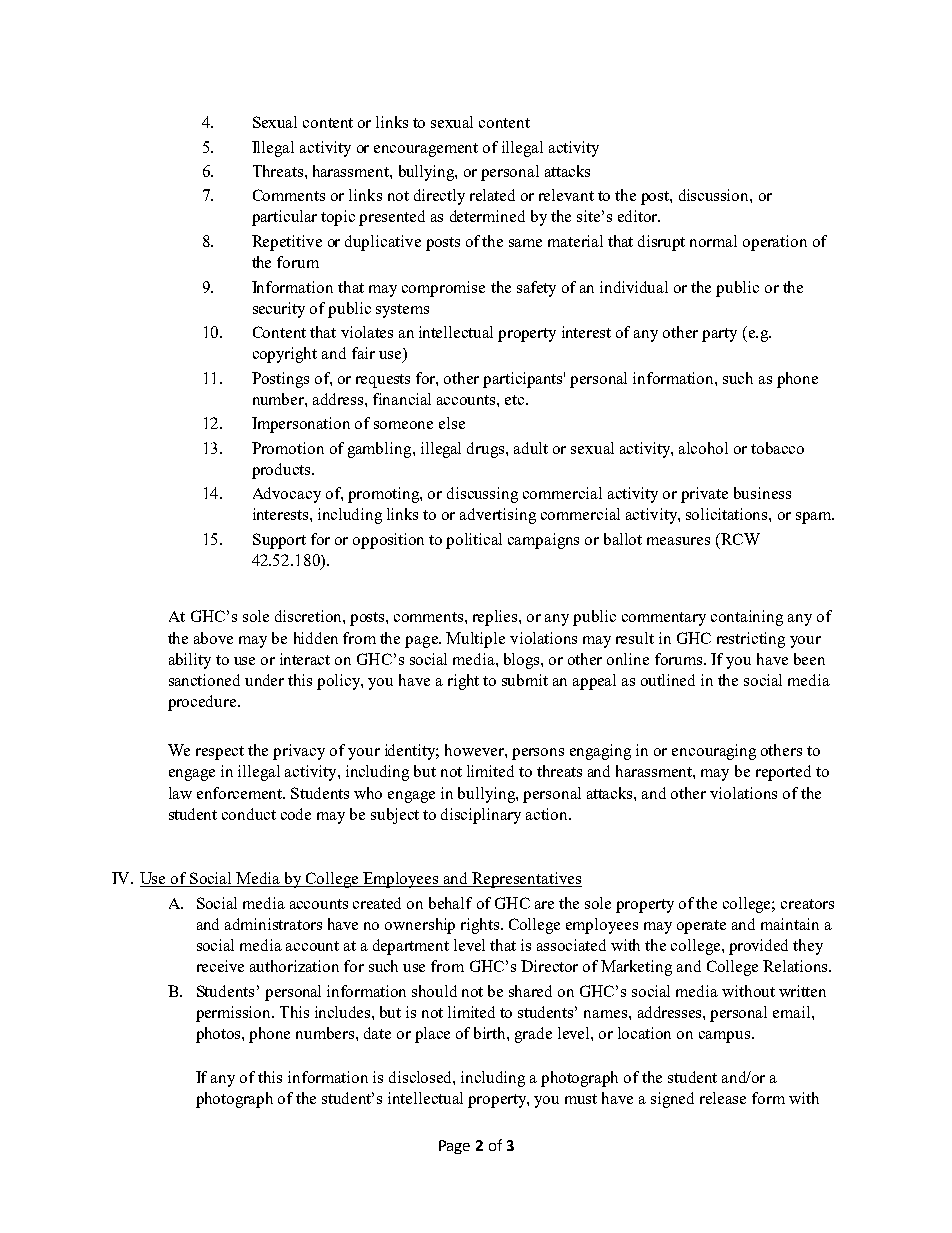  What do you see at coordinates (284, 218) in the screenshot?
I see `particular` at bounding box center [284, 218].
